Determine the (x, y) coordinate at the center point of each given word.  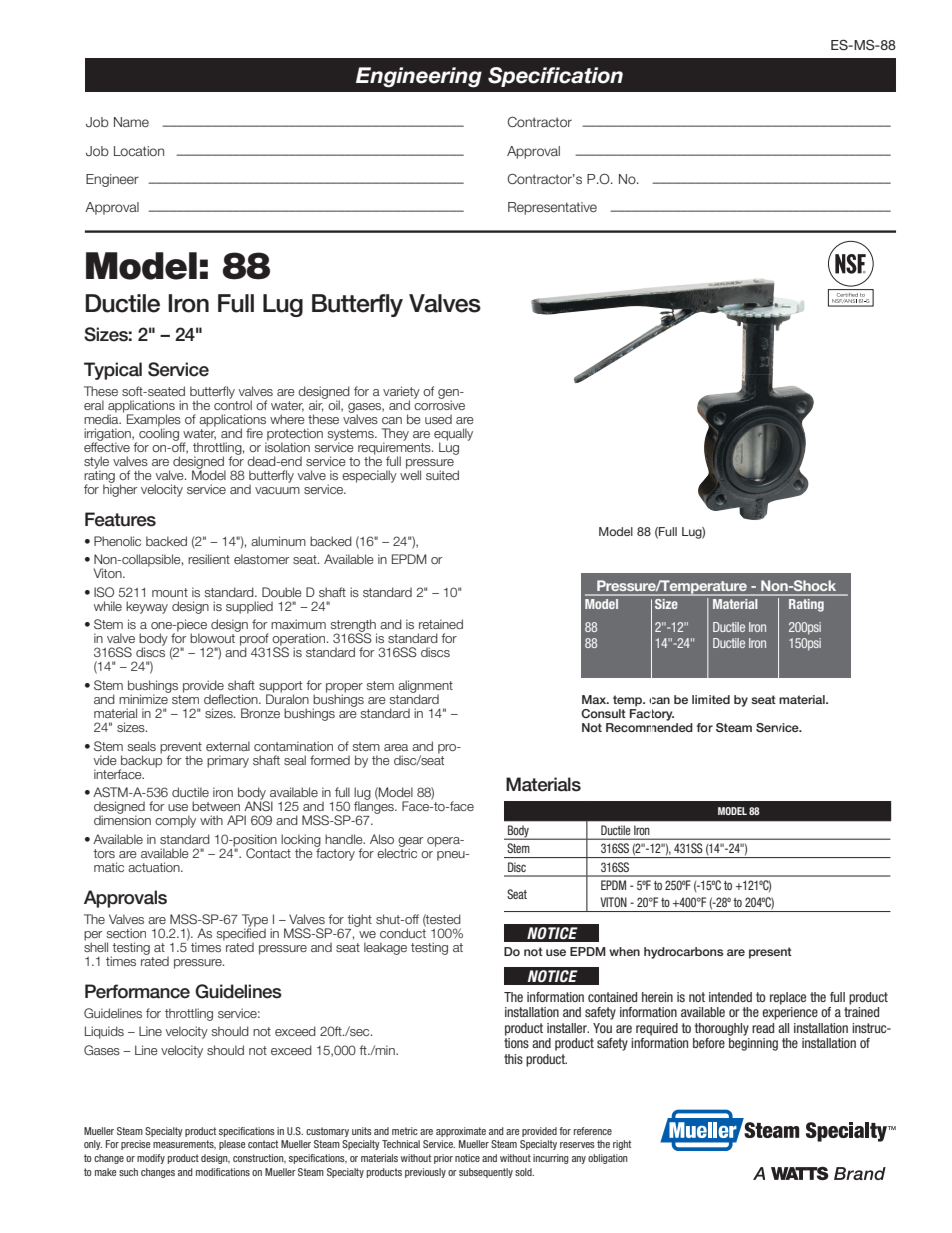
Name (131, 122)
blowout (212, 638)
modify (151, 1159)
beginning (753, 1044)
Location (139, 151)
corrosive (439, 404)
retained (441, 624)
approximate (461, 1132)
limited (711, 699)
